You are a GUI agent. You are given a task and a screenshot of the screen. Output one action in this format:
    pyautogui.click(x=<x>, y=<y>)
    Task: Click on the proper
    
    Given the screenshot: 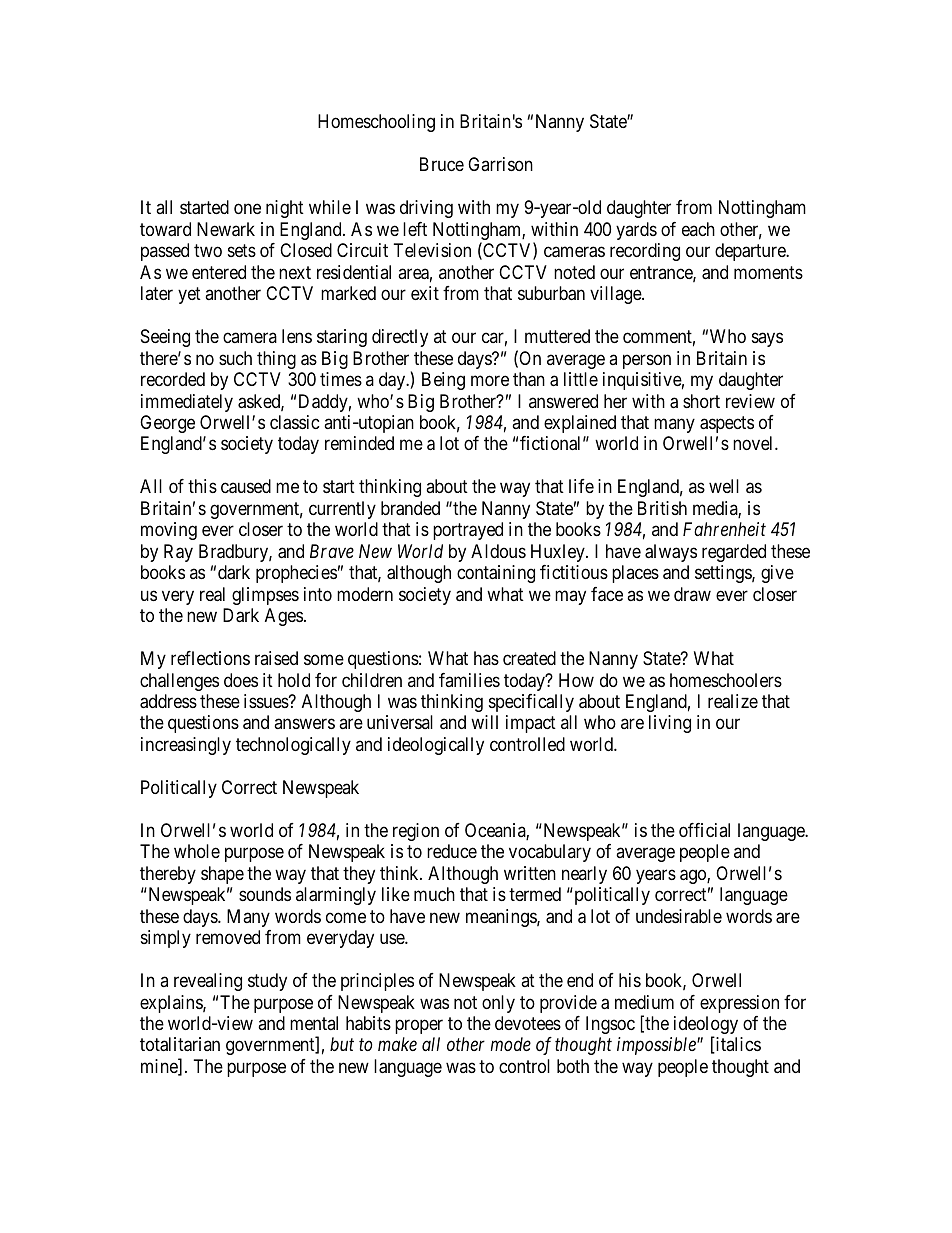 What is the action you would take?
    pyautogui.click(x=419, y=1026)
